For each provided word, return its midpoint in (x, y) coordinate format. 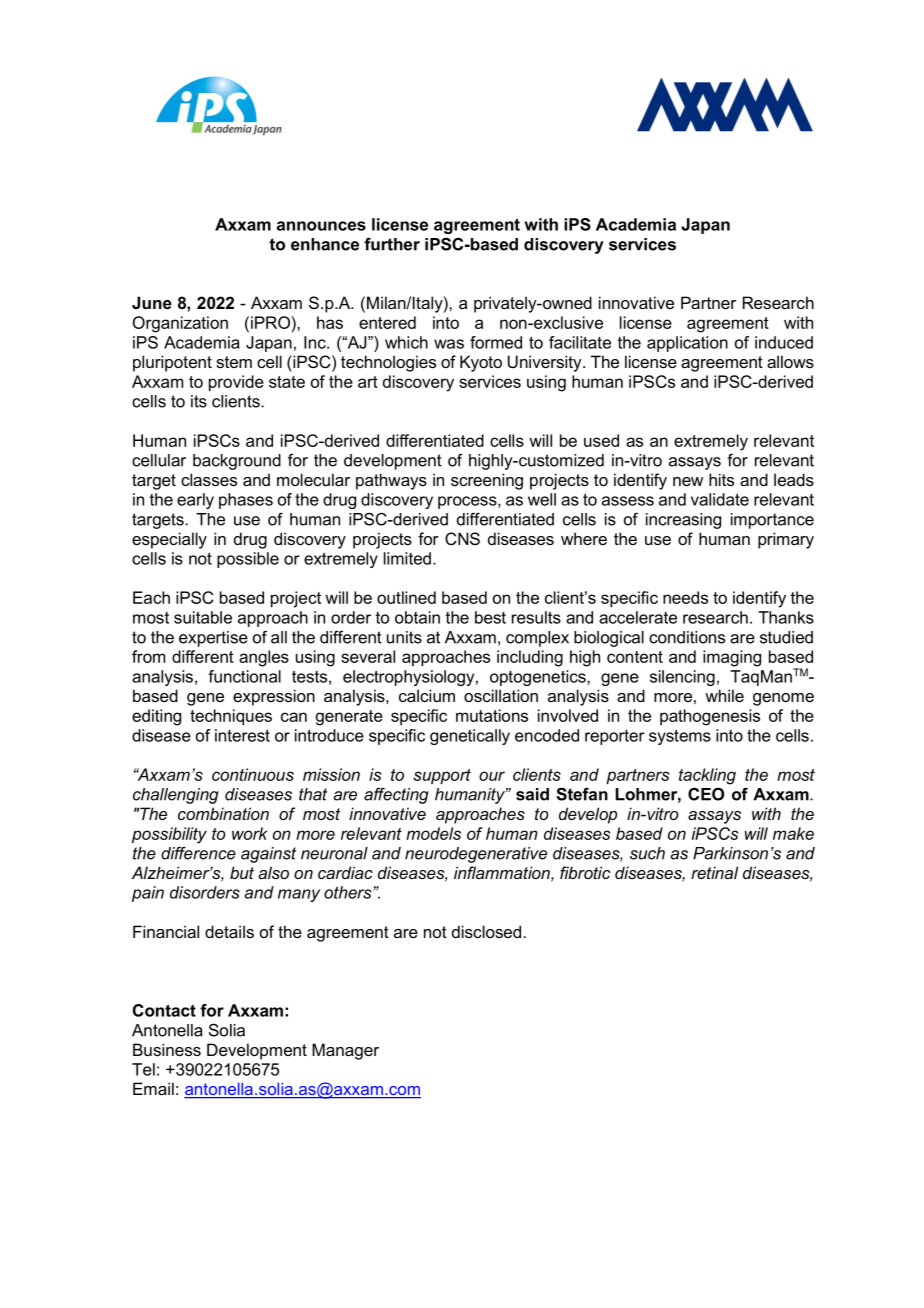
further (392, 244)
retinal (714, 872)
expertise (213, 639)
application (687, 344)
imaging (732, 658)
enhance (325, 244)
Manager (345, 1051)
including (530, 658)
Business (167, 1049)
